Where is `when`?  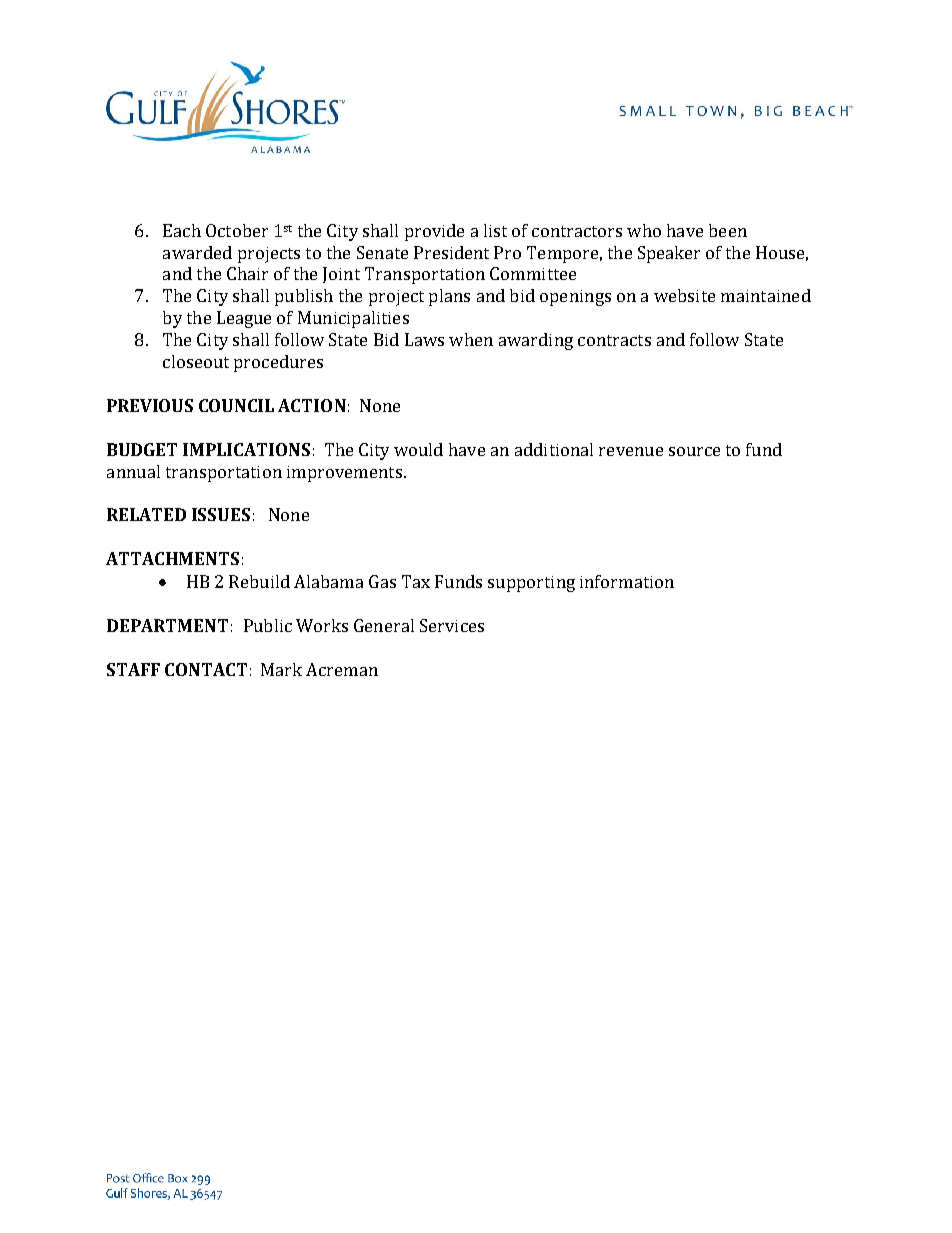 when is located at coordinates (471, 339).
